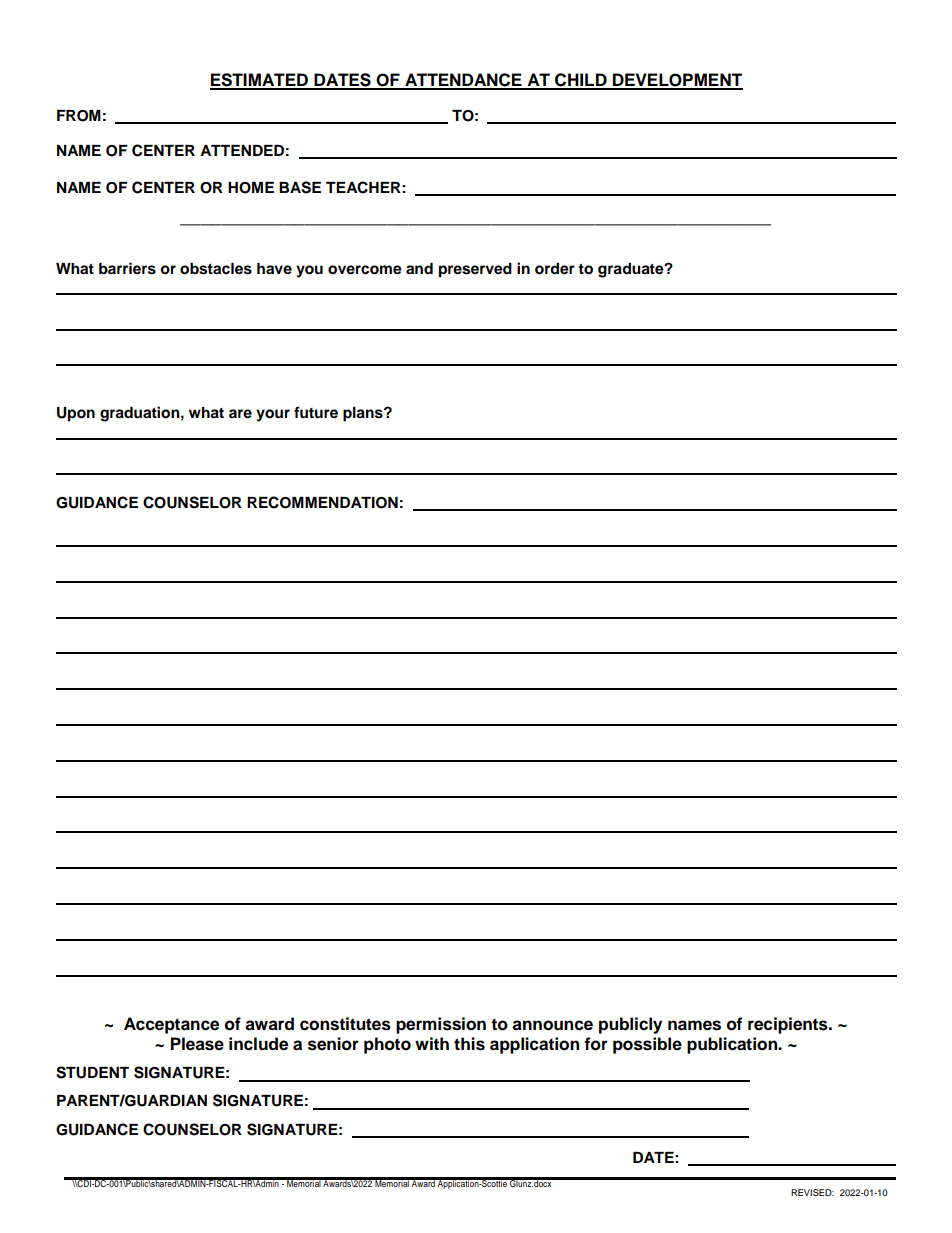 The image size is (952, 1233). Describe the element at coordinates (316, 412) in the screenshot. I see `future` at that location.
